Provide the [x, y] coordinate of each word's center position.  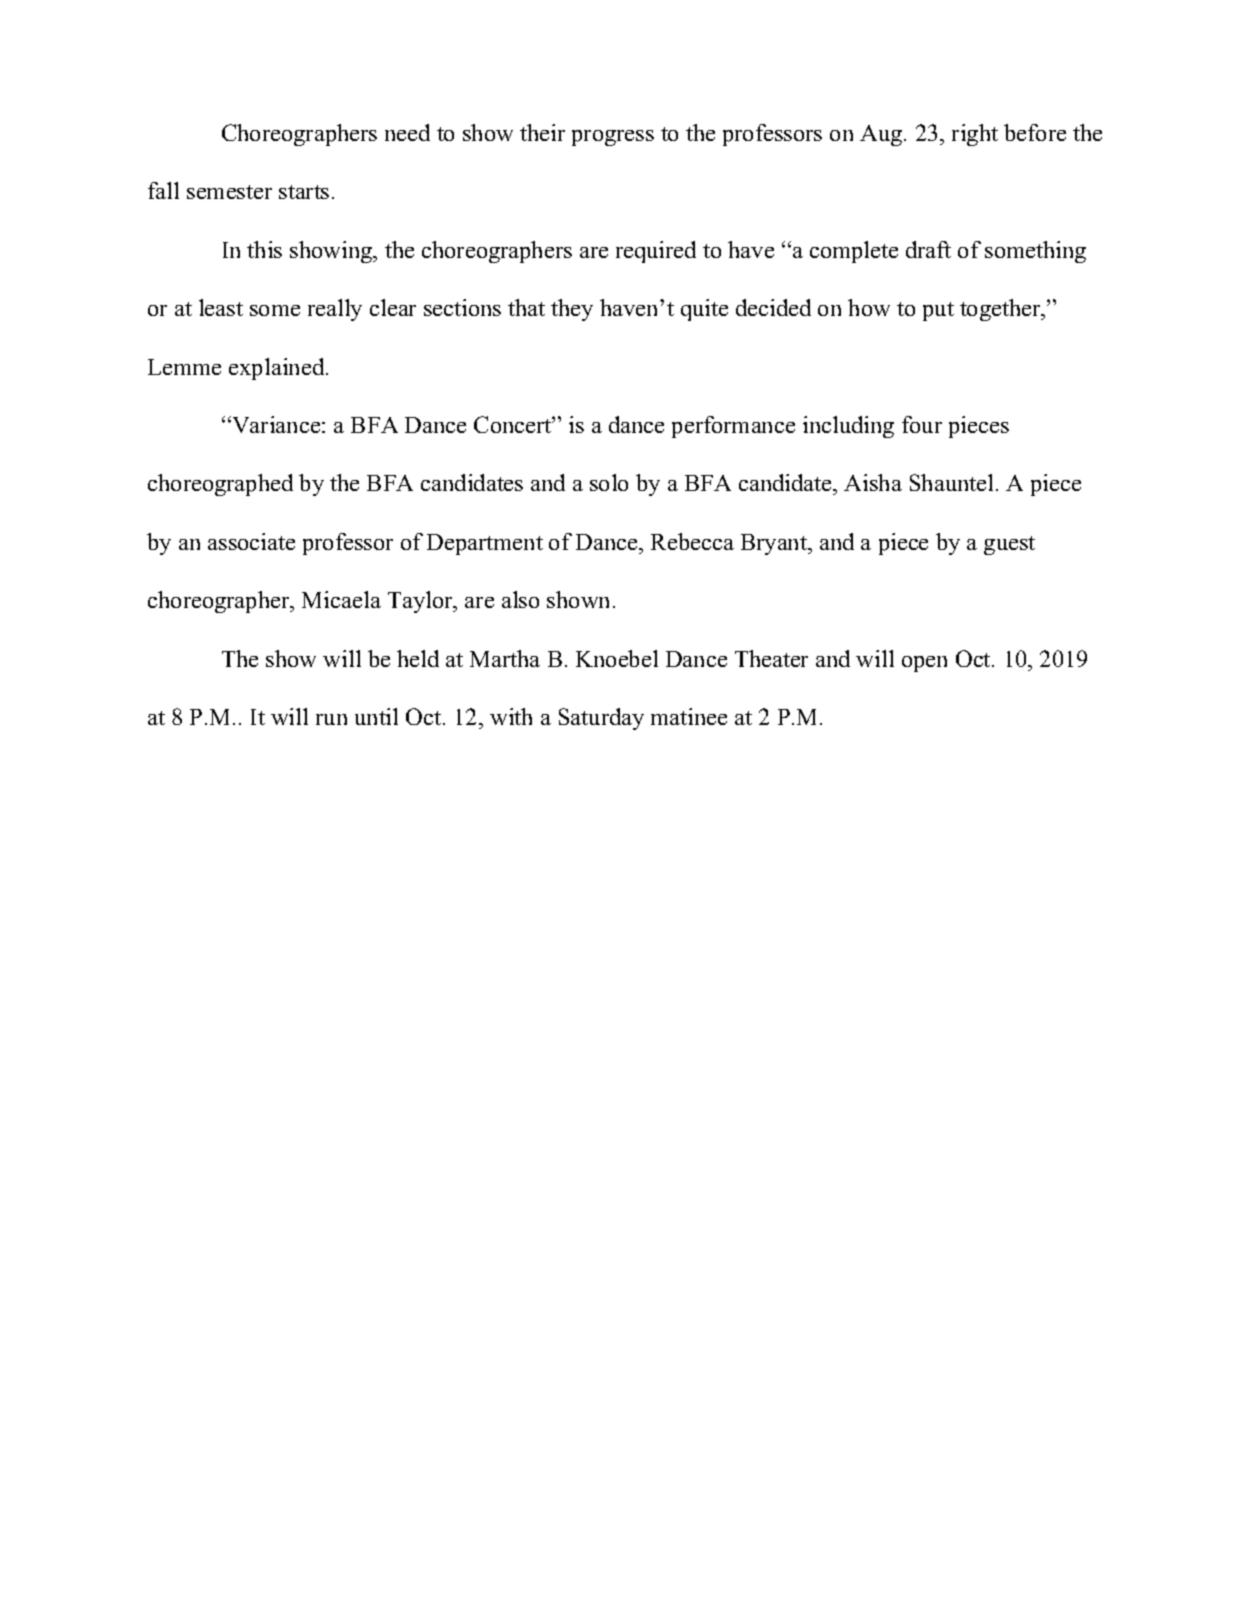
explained [278, 369]
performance [733, 427]
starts [304, 192]
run [331, 719]
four [922, 424]
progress [613, 138]
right [975, 135]
